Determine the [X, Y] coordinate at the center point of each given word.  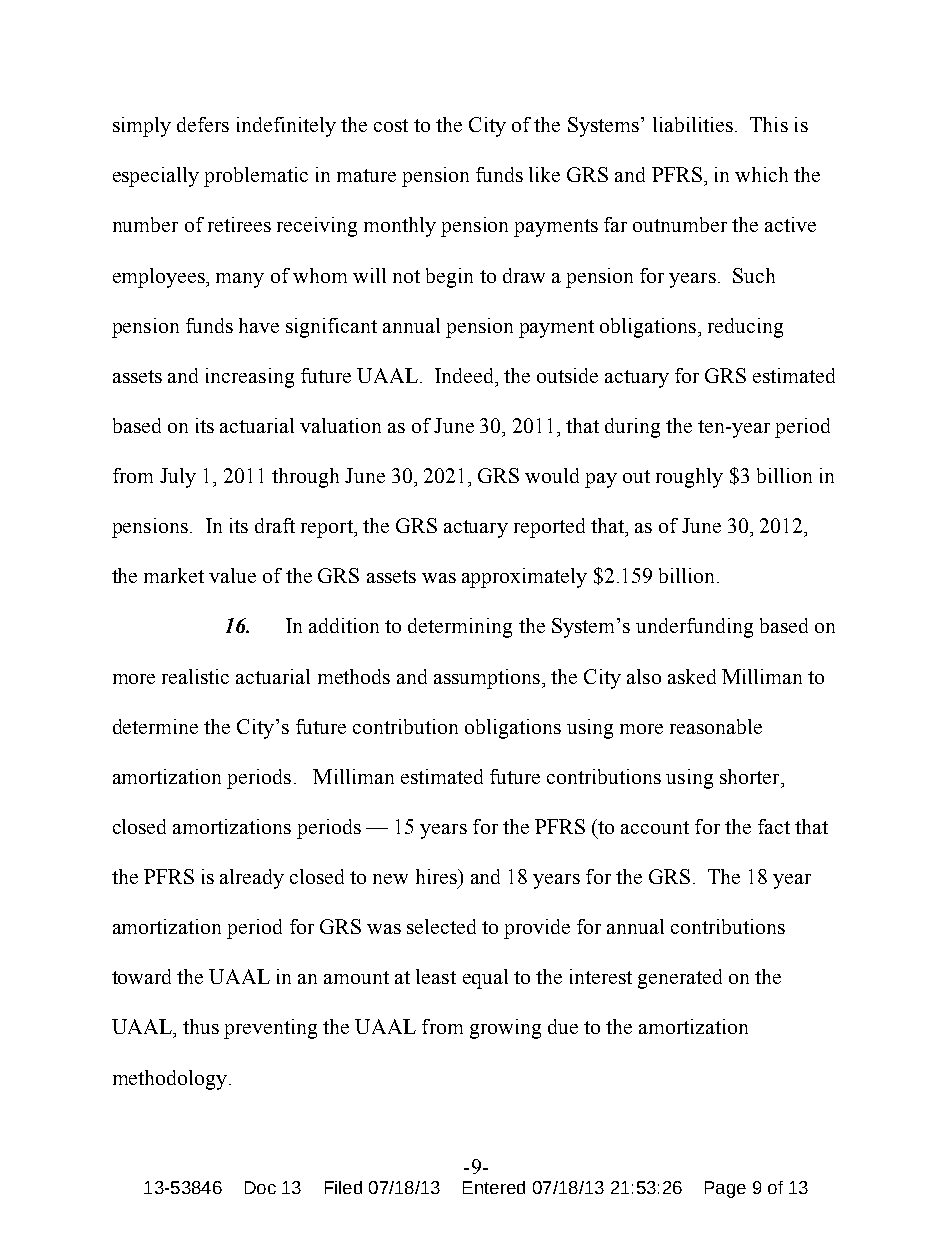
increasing [250, 378]
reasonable [716, 726]
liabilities [693, 124]
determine [155, 726]
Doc [260, 1187]
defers [203, 124]
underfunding [694, 628]
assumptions [487, 679]
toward [141, 976]
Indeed [465, 375]
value [232, 575]
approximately [524, 578]
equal [485, 979]
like [544, 174]
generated [680, 979]
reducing [745, 328]
